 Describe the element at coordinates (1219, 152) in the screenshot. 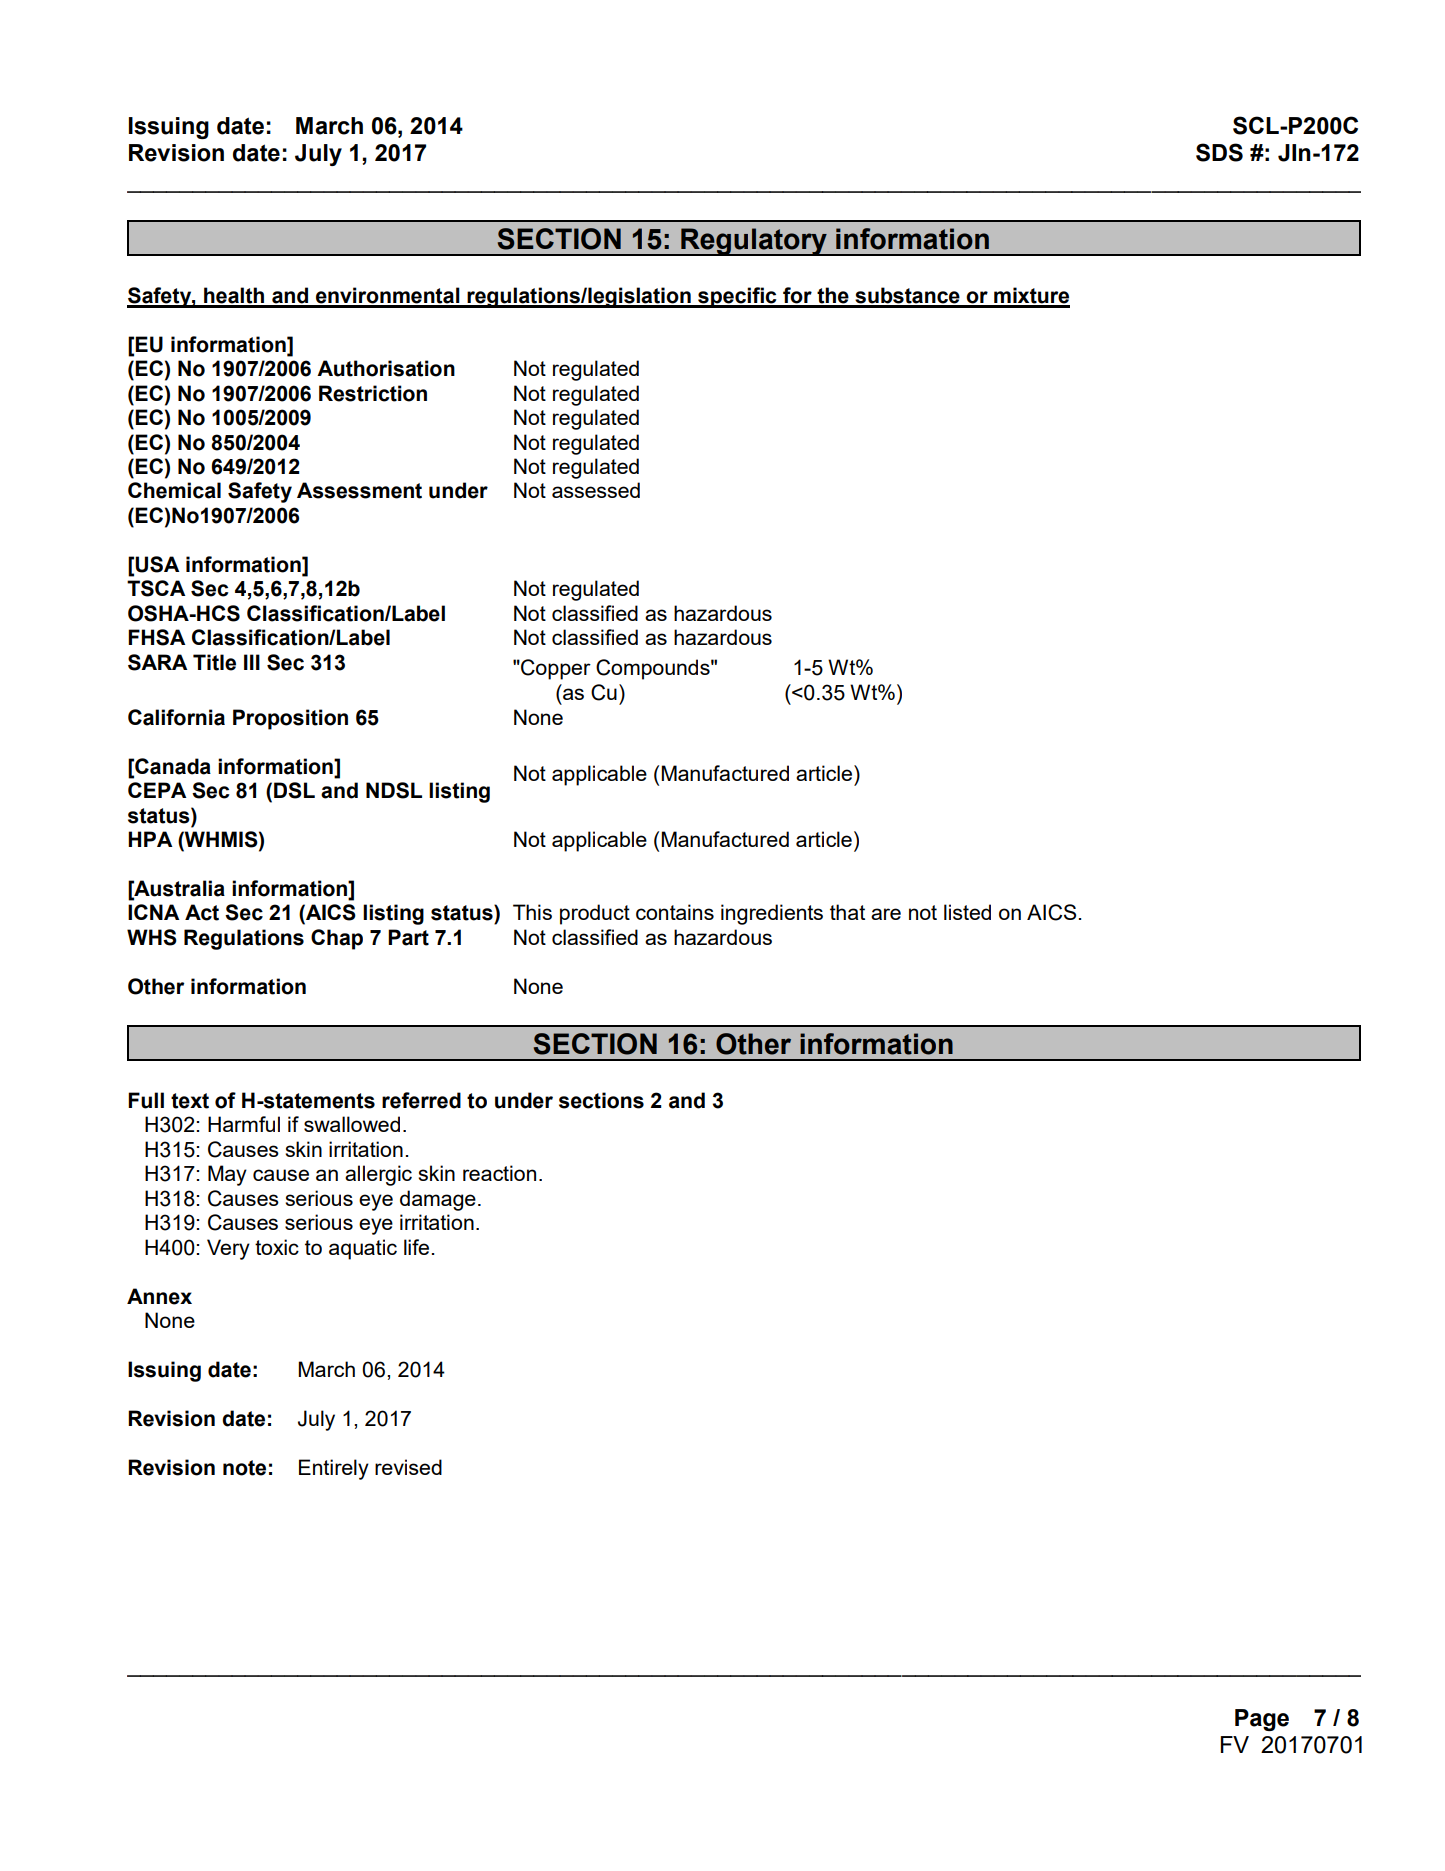

I see `SDS` at that location.
